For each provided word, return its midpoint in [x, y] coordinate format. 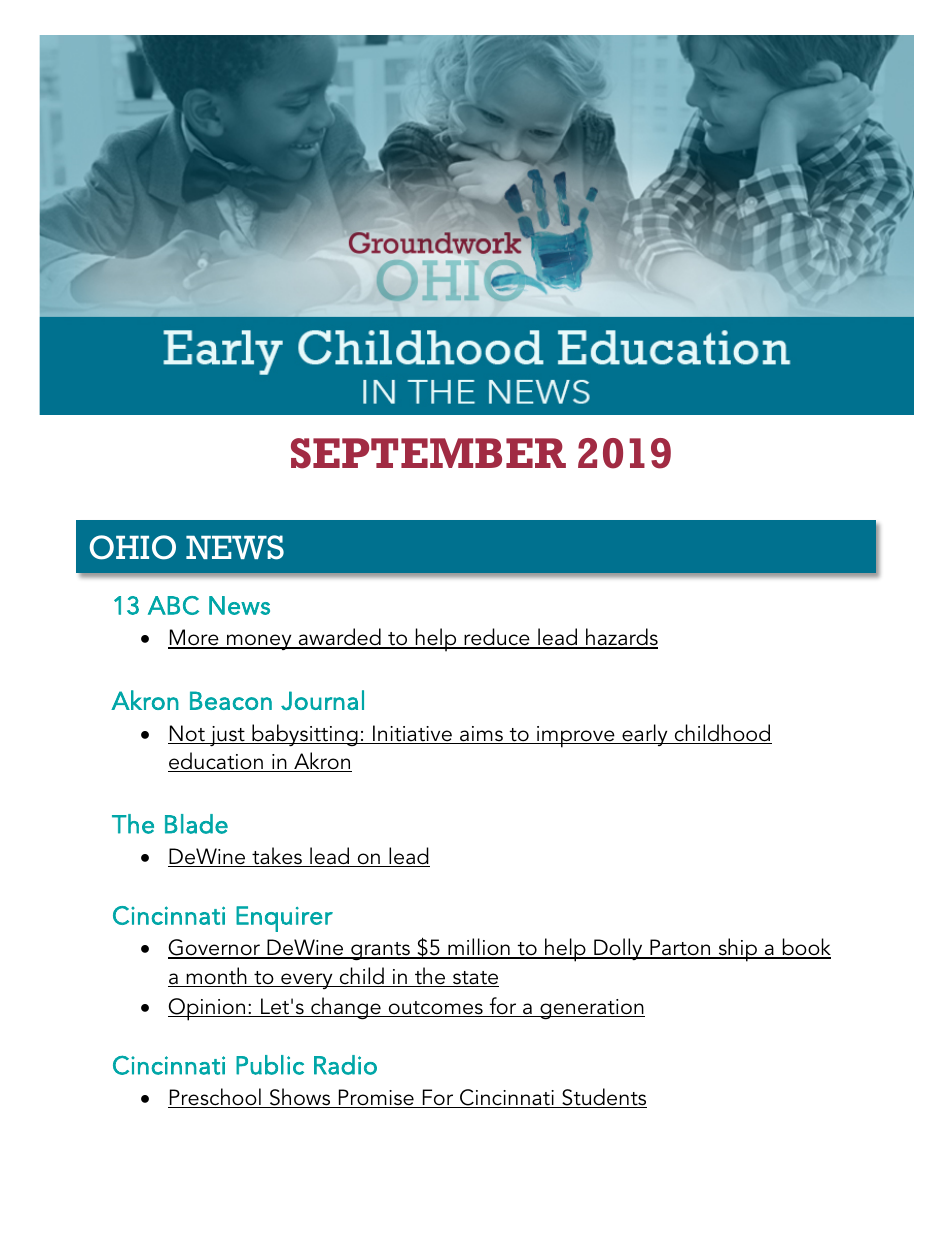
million [479, 948]
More [194, 639]
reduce [497, 638]
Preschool [215, 1098]
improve [576, 737]
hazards [621, 638]
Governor [215, 949]
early [645, 735]
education [216, 762]
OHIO [133, 547]
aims [481, 735]
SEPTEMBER [428, 453]
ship [737, 950]
